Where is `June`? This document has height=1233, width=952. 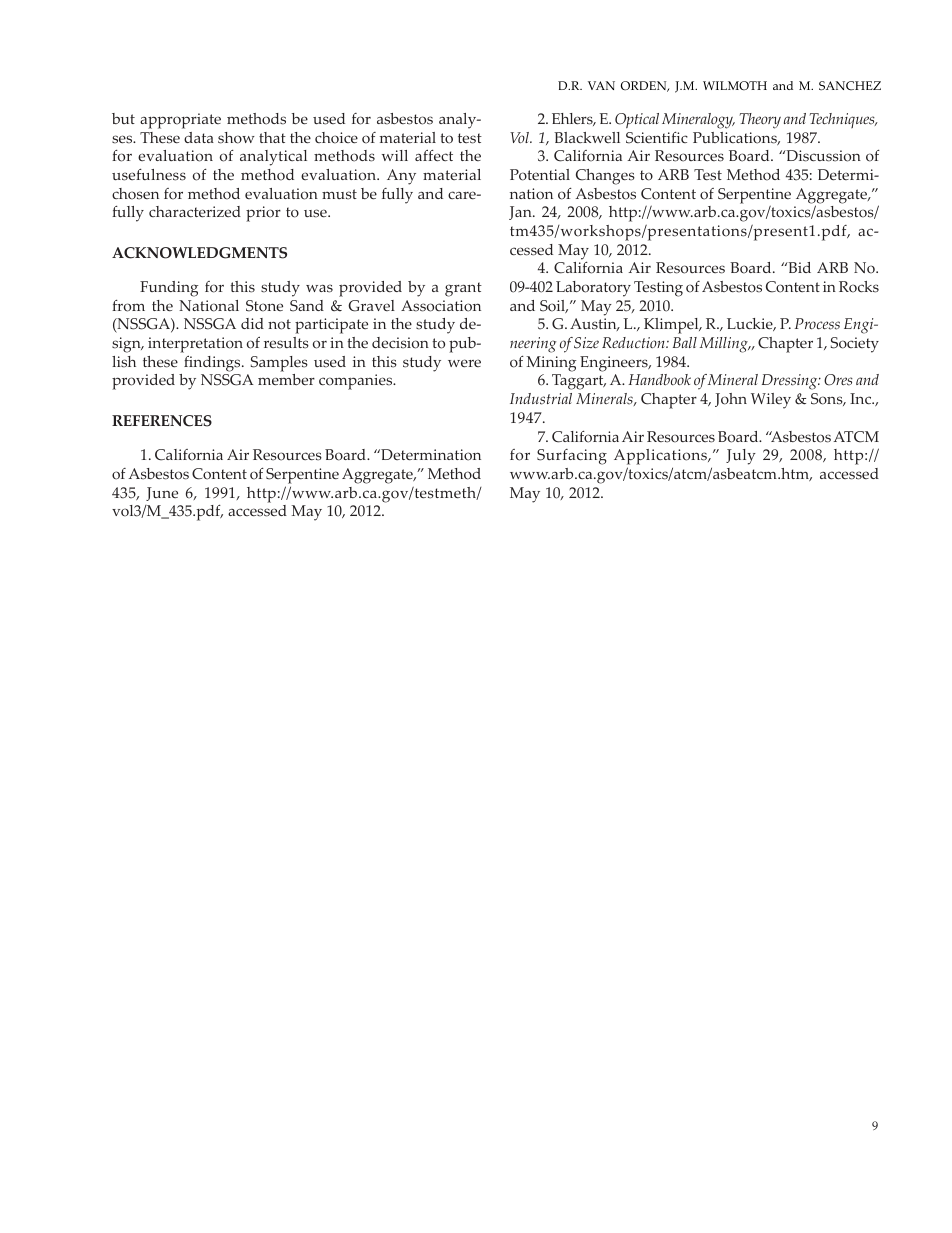 June is located at coordinates (162, 494).
